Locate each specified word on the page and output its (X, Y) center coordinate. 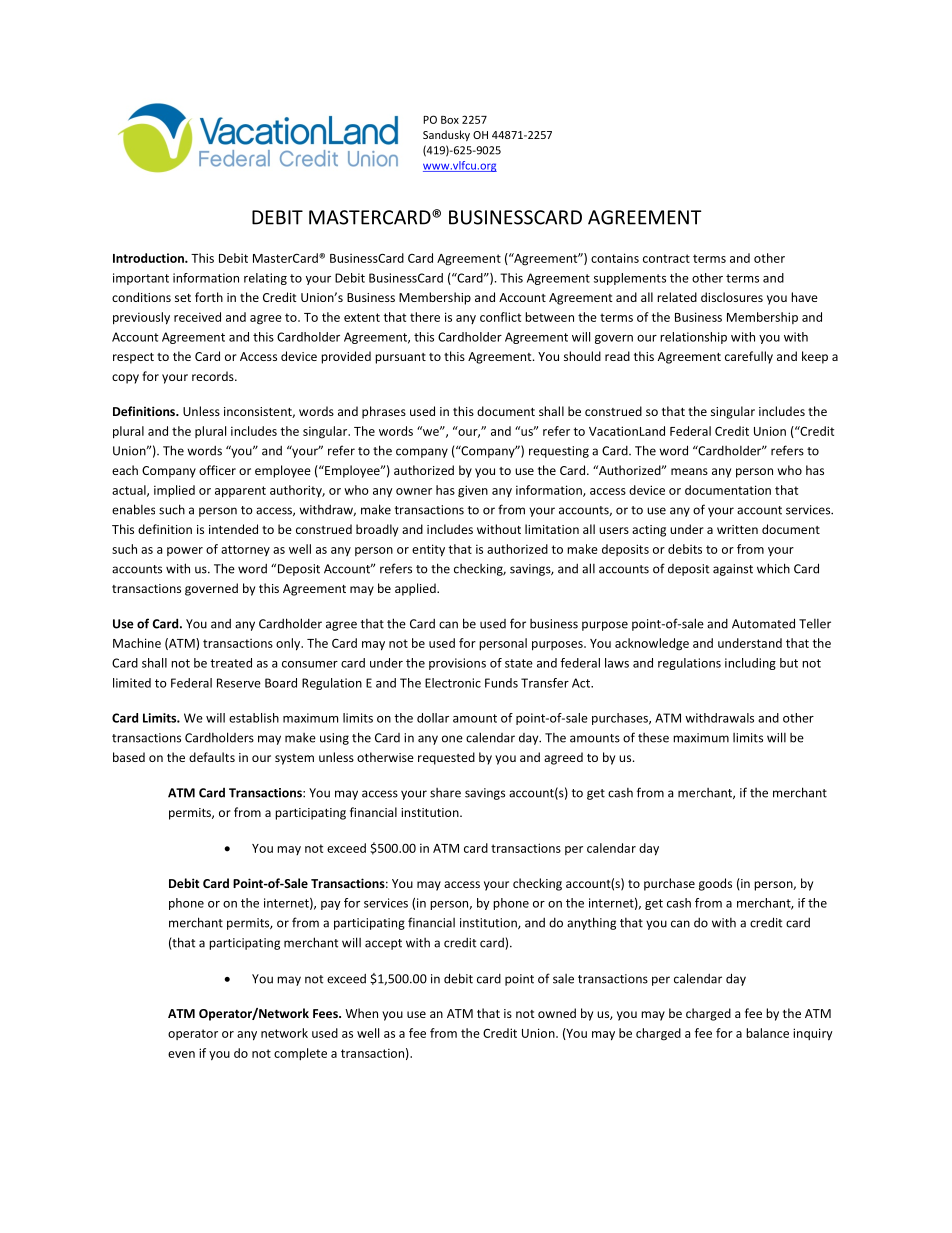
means (689, 471)
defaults (212, 757)
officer (217, 470)
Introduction (149, 258)
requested (446, 758)
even (181, 1054)
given (473, 491)
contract (666, 258)
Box (450, 120)
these (653, 738)
